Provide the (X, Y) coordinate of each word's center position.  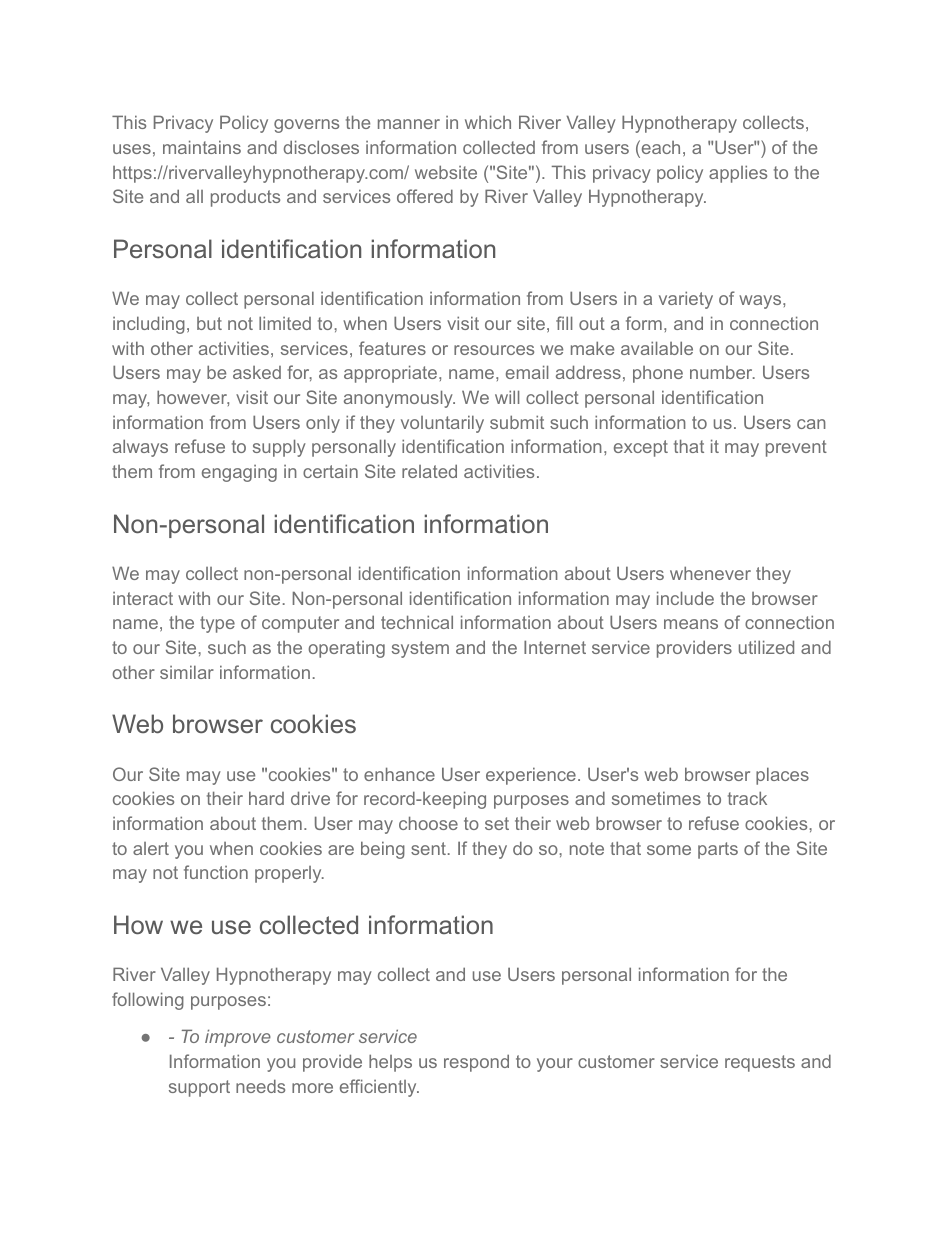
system (420, 649)
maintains (202, 147)
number (722, 372)
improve (238, 1038)
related (429, 471)
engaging (239, 473)
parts (718, 850)
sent (428, 848)
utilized (766, 647)
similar (187, 672)
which (488, 122)
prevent (796, 448)
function (216, 872)
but (209, 323)
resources (494, 350)
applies (738, 174)
